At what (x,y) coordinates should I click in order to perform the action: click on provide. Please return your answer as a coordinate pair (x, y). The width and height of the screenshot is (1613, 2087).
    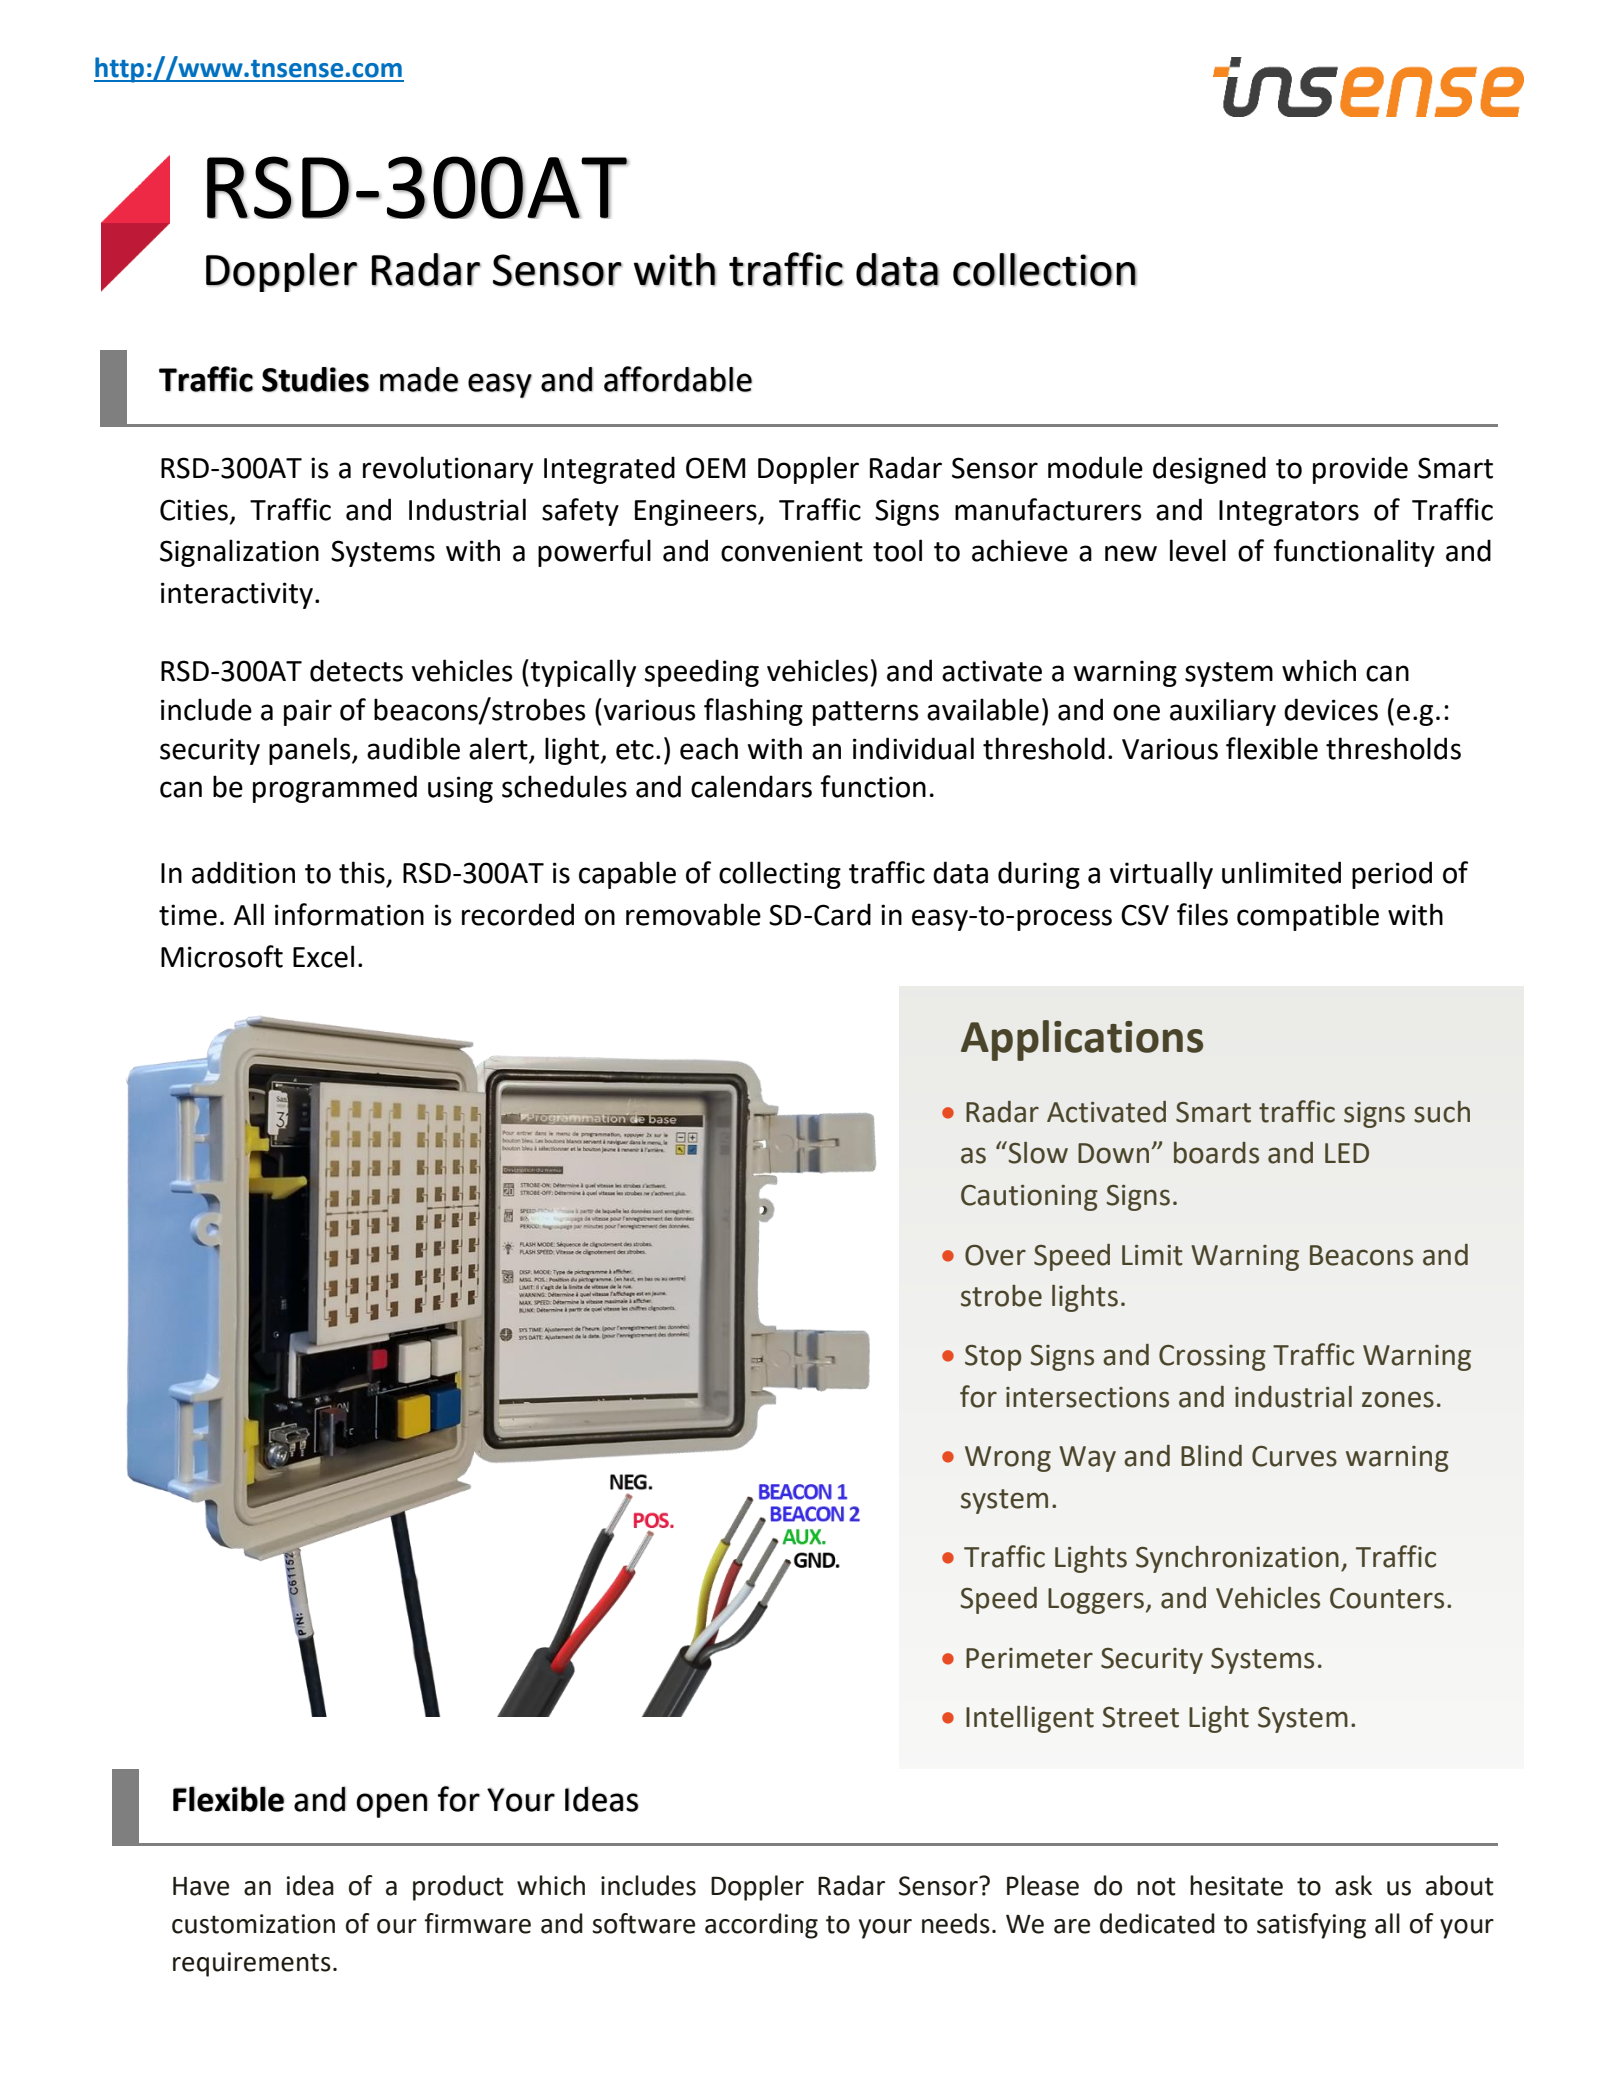
    Looking at the image, I should click on (1360, 470).
